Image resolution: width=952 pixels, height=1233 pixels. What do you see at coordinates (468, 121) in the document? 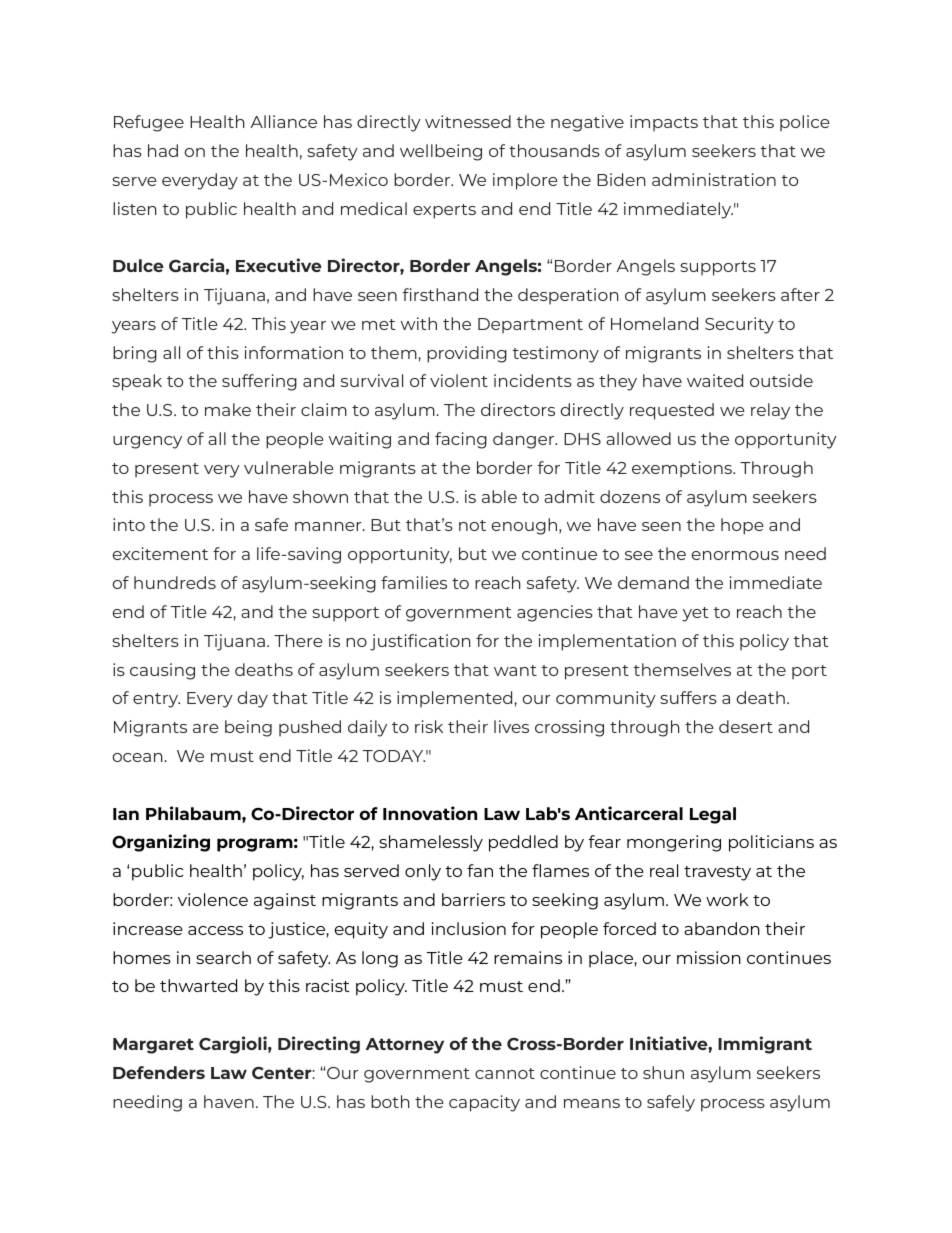
I see `witnessed` at bounding box center [468, 121].
